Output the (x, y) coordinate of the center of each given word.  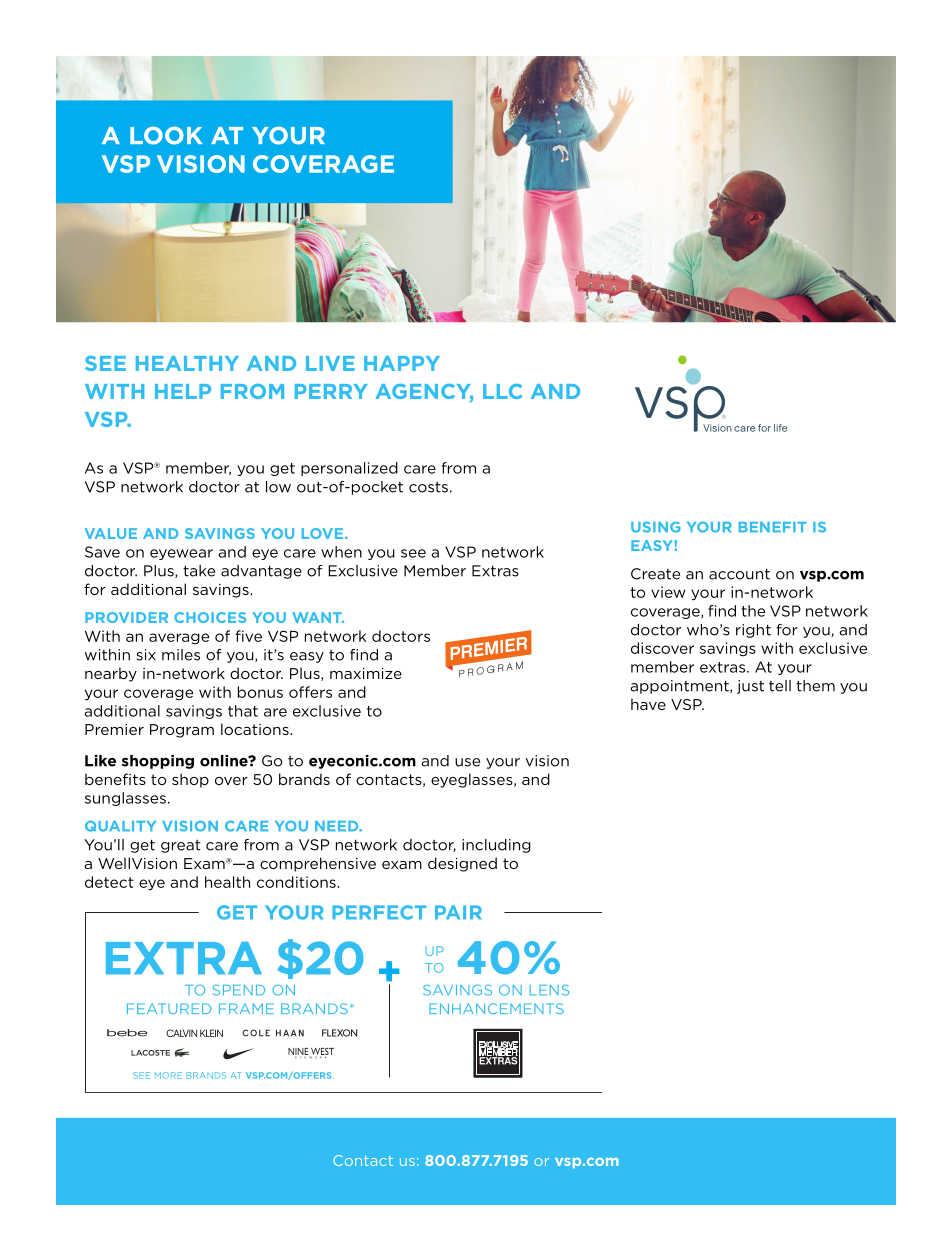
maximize (366, 673)
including (496, 846)
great (181, 846)
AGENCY (424, 393)
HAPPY (402, 363)
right (753, 631)
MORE (168, 1075)
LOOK (166, 135)
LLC (502, 391)
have (648, 704)
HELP (183, 391)
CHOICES (210, 617)
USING (655, 527)
